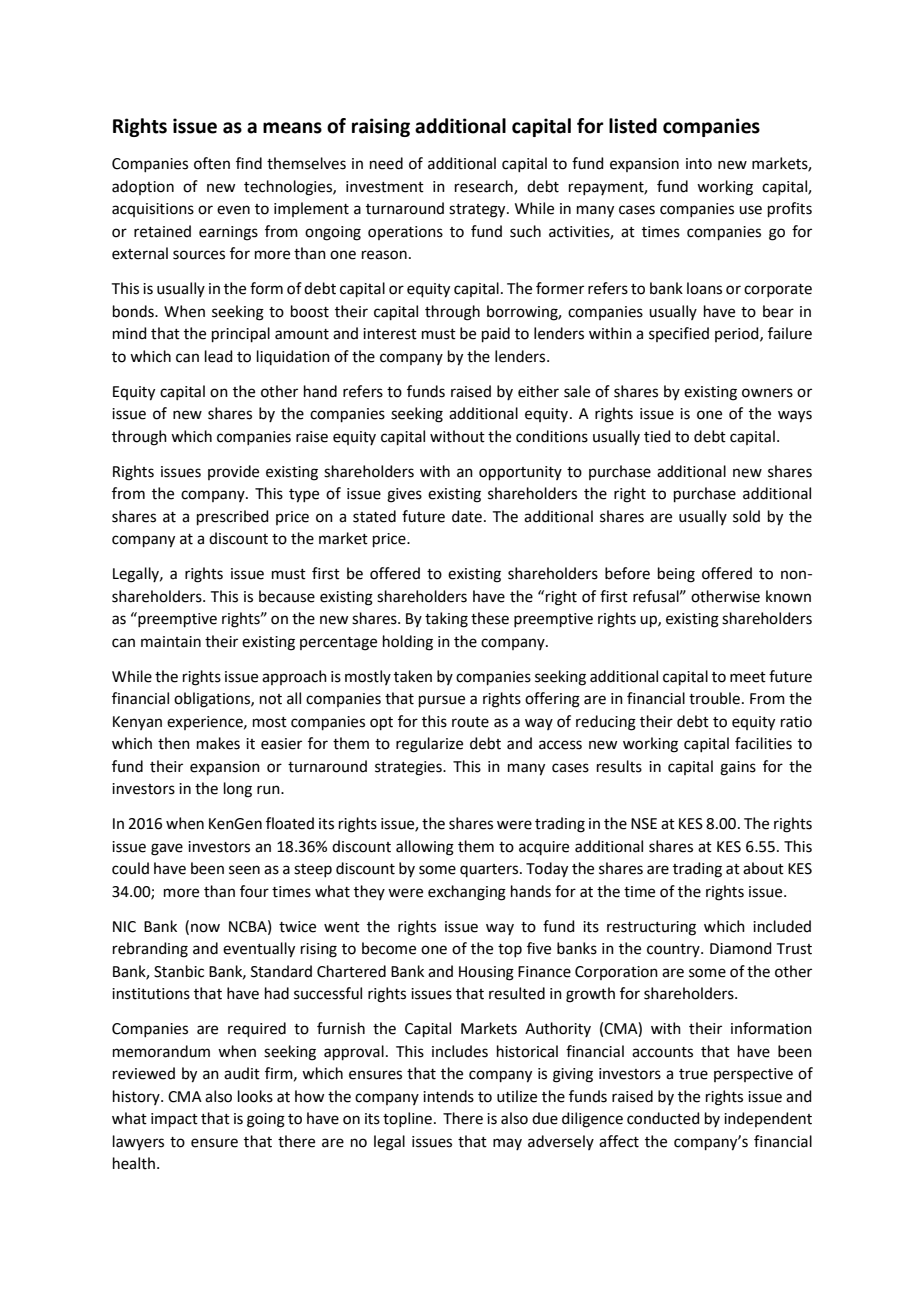 The image size is (924, 1308). Describe the element at coordinates (485, 187) in the screenshot. I see `research` at that location.
